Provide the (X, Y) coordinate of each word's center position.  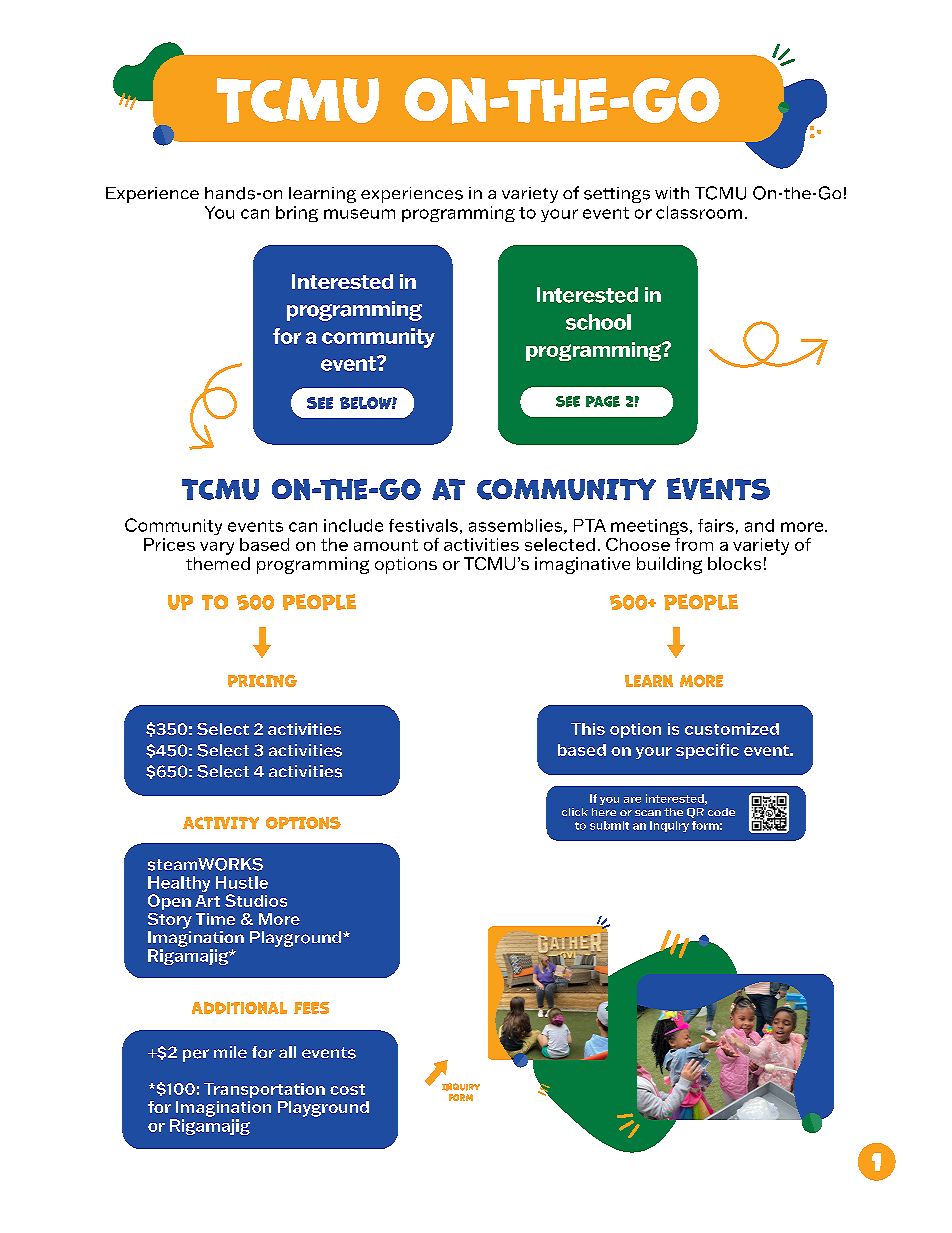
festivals (423, 525)
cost (347, 1089)
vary (217, 548)
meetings (649, 527)
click (575, 812)
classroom (699, 212)
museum (359, 214)
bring (297, 214)
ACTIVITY (221, 823)
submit (609, 825)
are (632, 800)
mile (230, 1052)
